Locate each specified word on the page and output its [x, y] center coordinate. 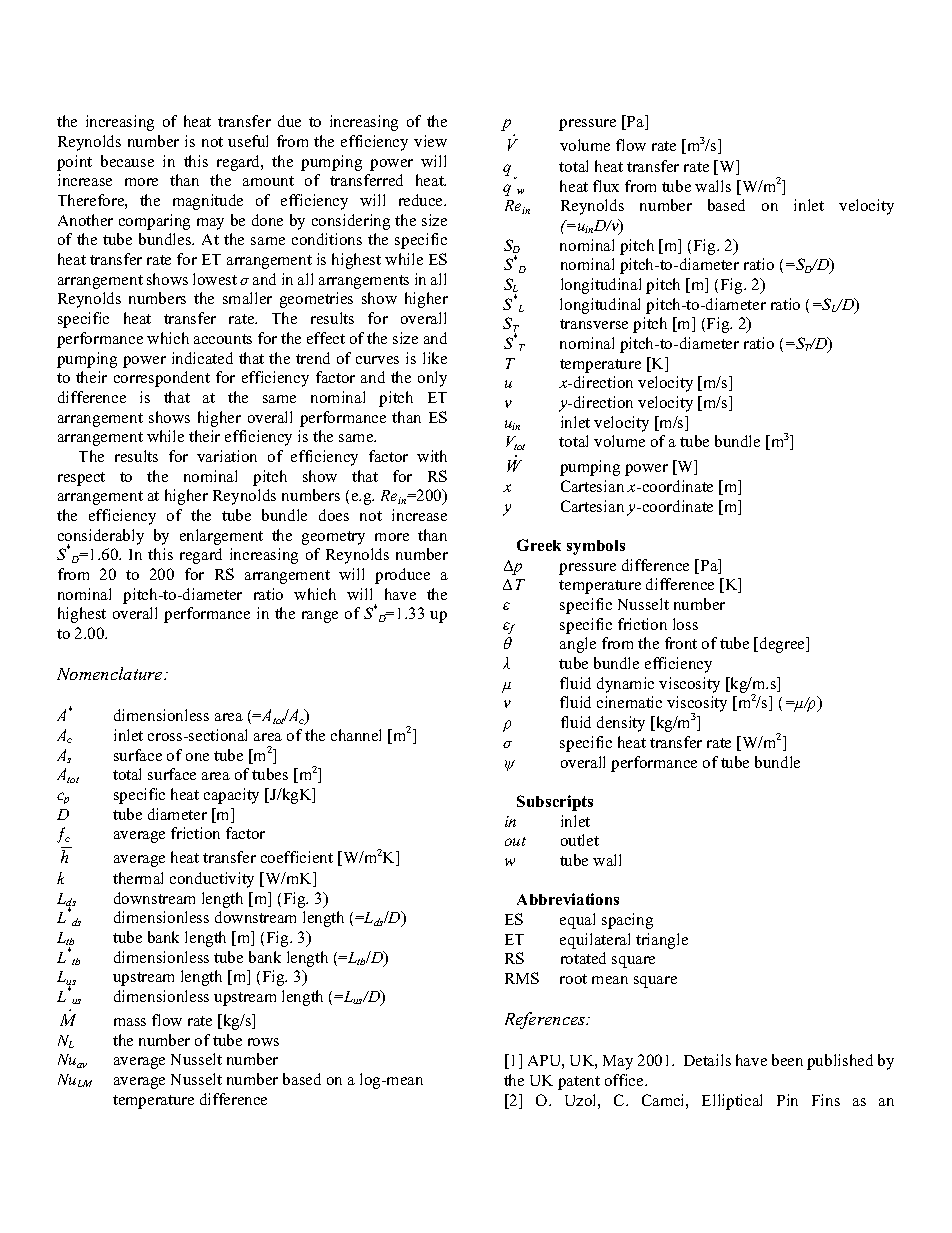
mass [130, 1022]
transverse [594, 324]
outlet [580, 840]
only [432, 379]
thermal [138, 878]
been [787, 1060]
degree [783, 645]
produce [402, 576]
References [546, 1020]
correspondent [162, 379]
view [430, 141]
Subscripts [555, 803]
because [127, 161]
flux [606, 186]
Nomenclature [111, 673]
